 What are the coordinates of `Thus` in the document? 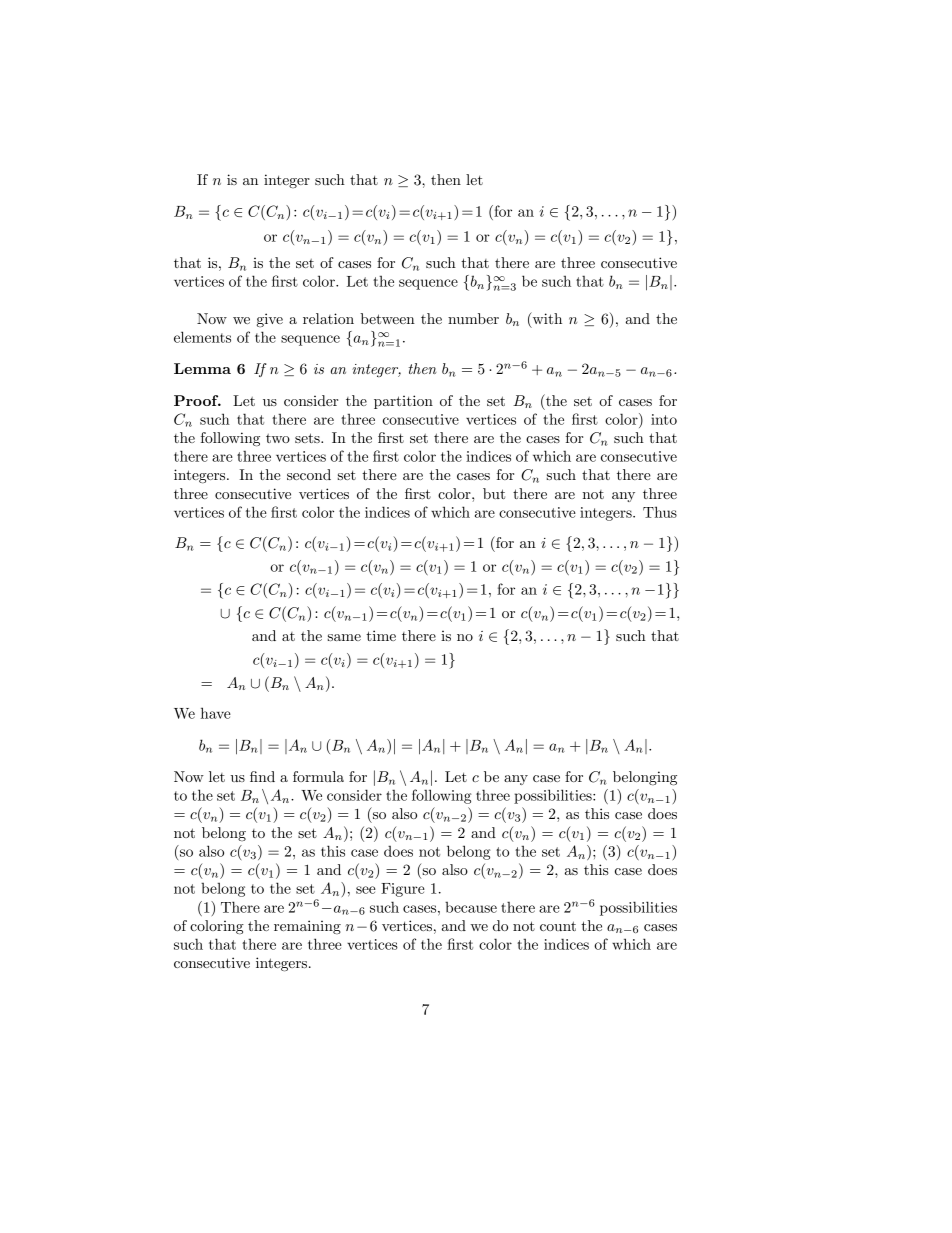 It's located at (660, 512).
